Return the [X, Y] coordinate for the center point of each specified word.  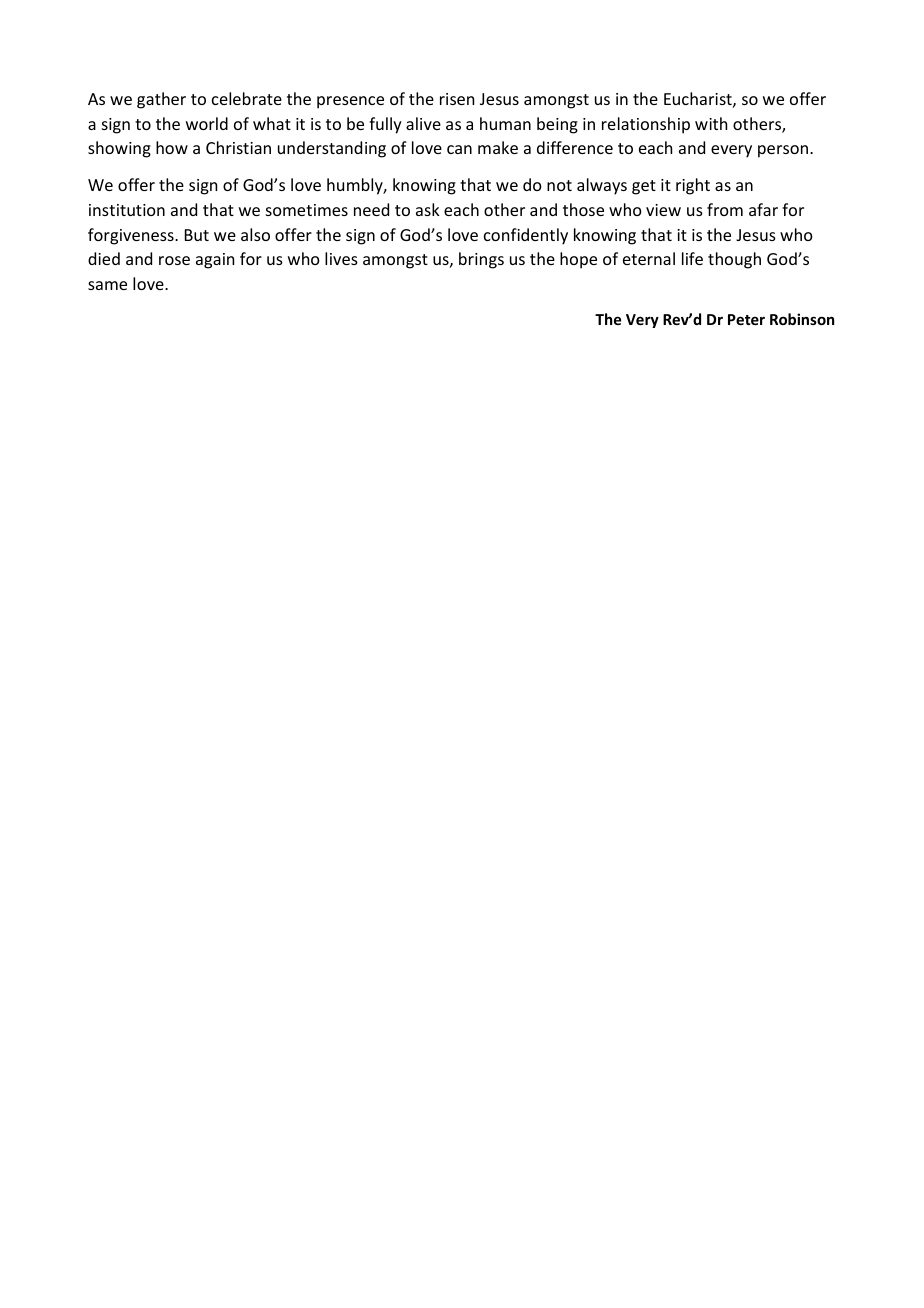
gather [161, 100]
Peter [746, 319]
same [107, 285]
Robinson [802, 319]
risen [457, 99]
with [711, 123]
